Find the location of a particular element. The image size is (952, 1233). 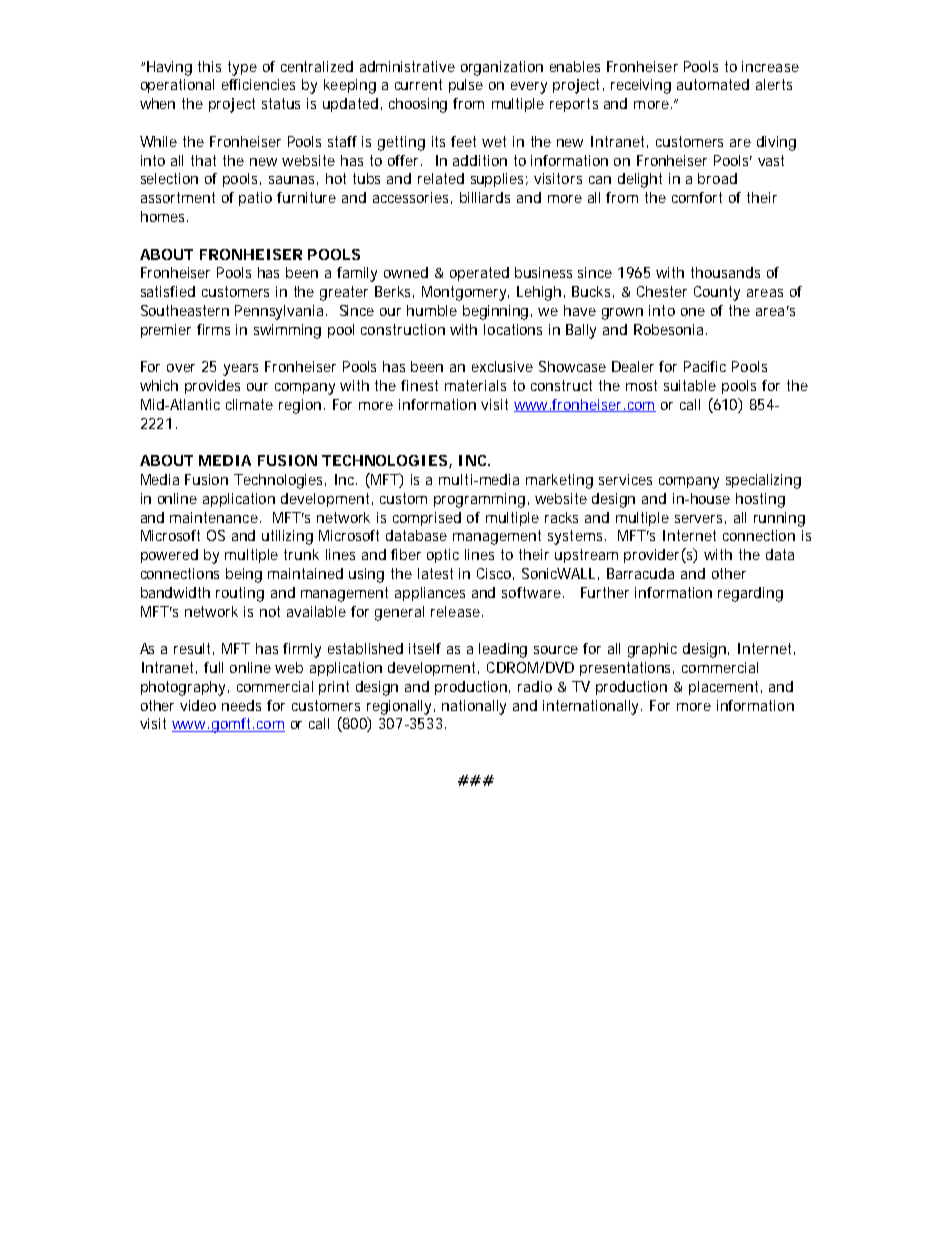

materials is located at coordinates (475, 385).
